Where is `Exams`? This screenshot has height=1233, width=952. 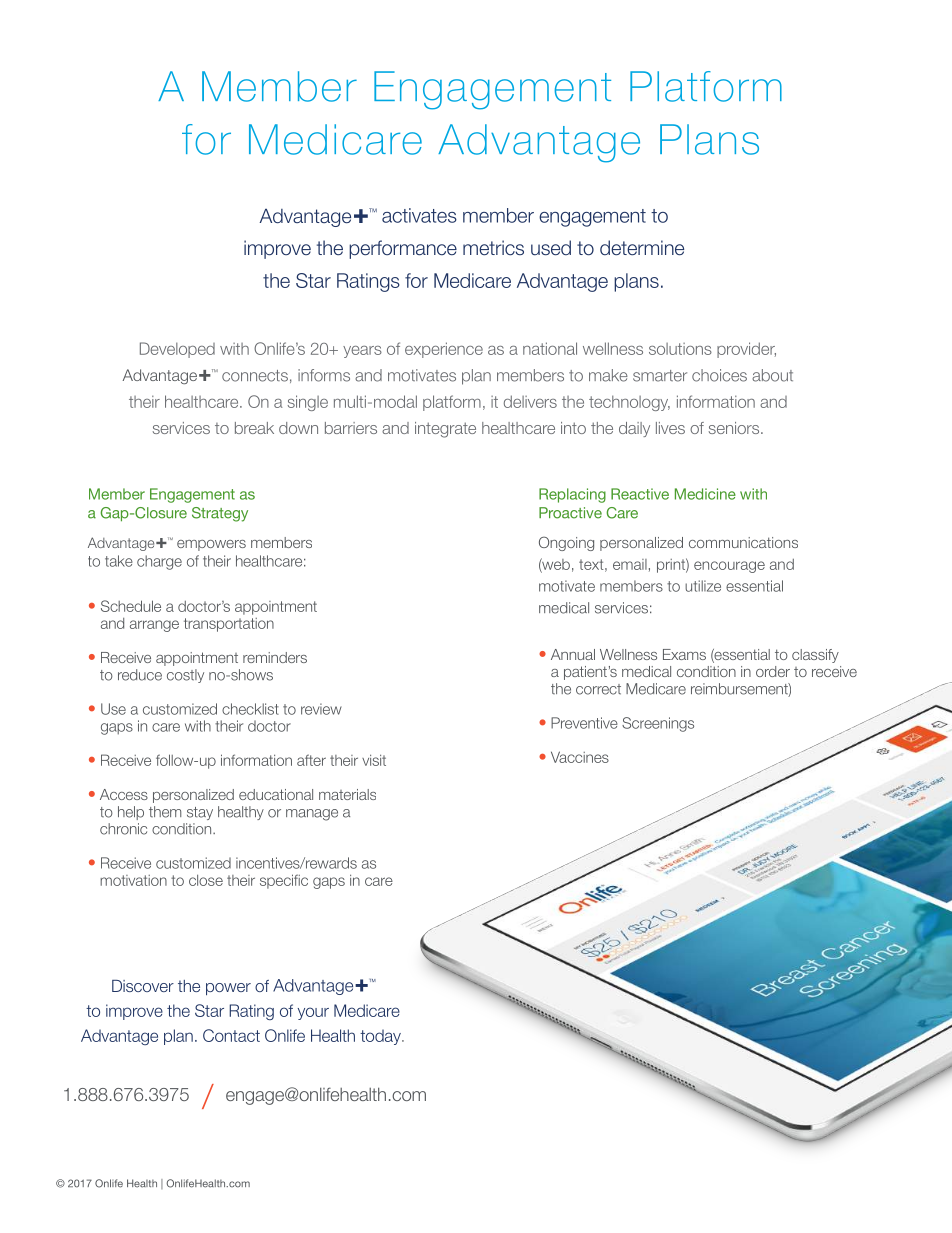
Exams is located at coordinates (684, 654).
